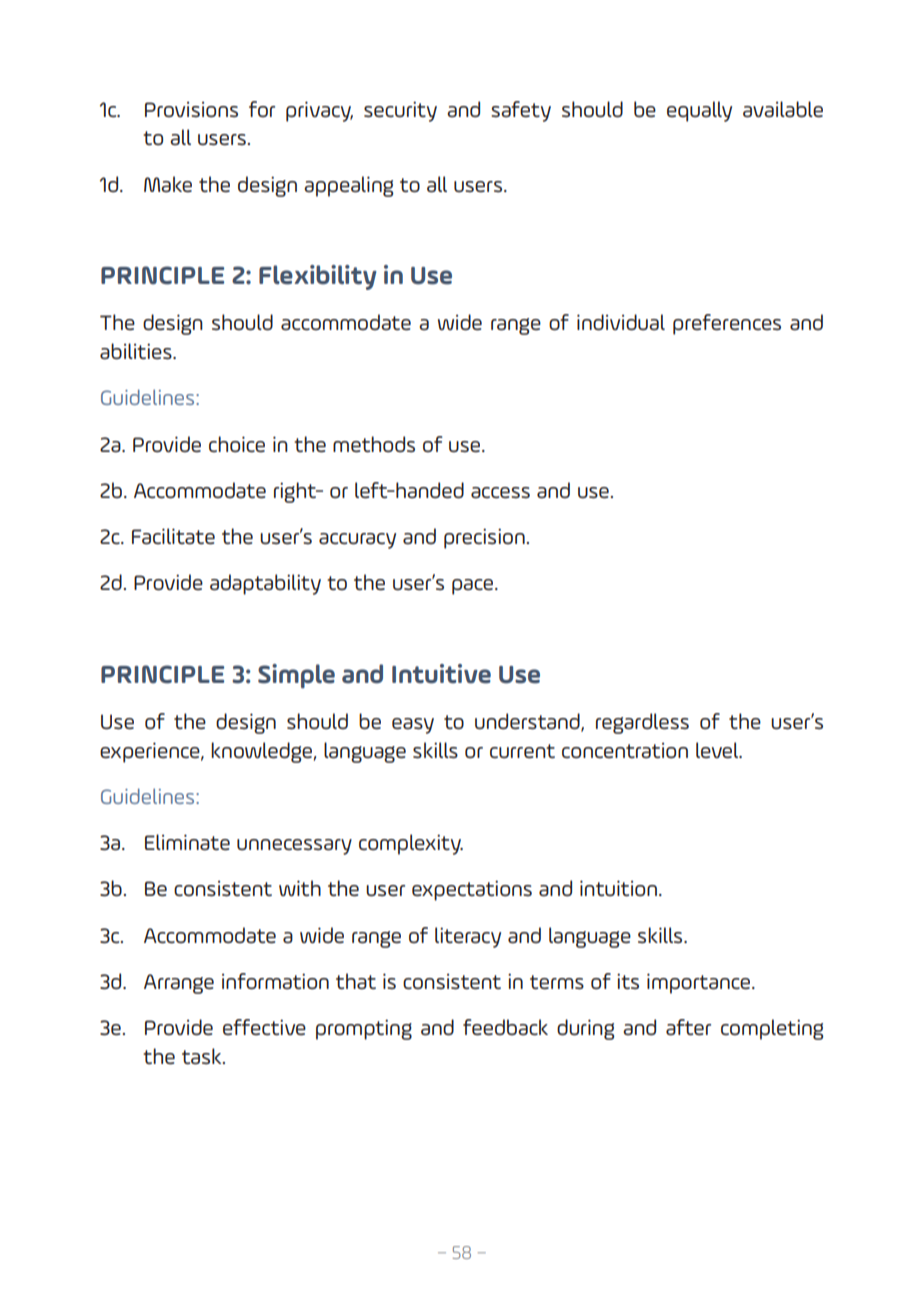  What do you see at coordinates (718, 750) in the image?
I see `level` at bounding box center [718, 750].
